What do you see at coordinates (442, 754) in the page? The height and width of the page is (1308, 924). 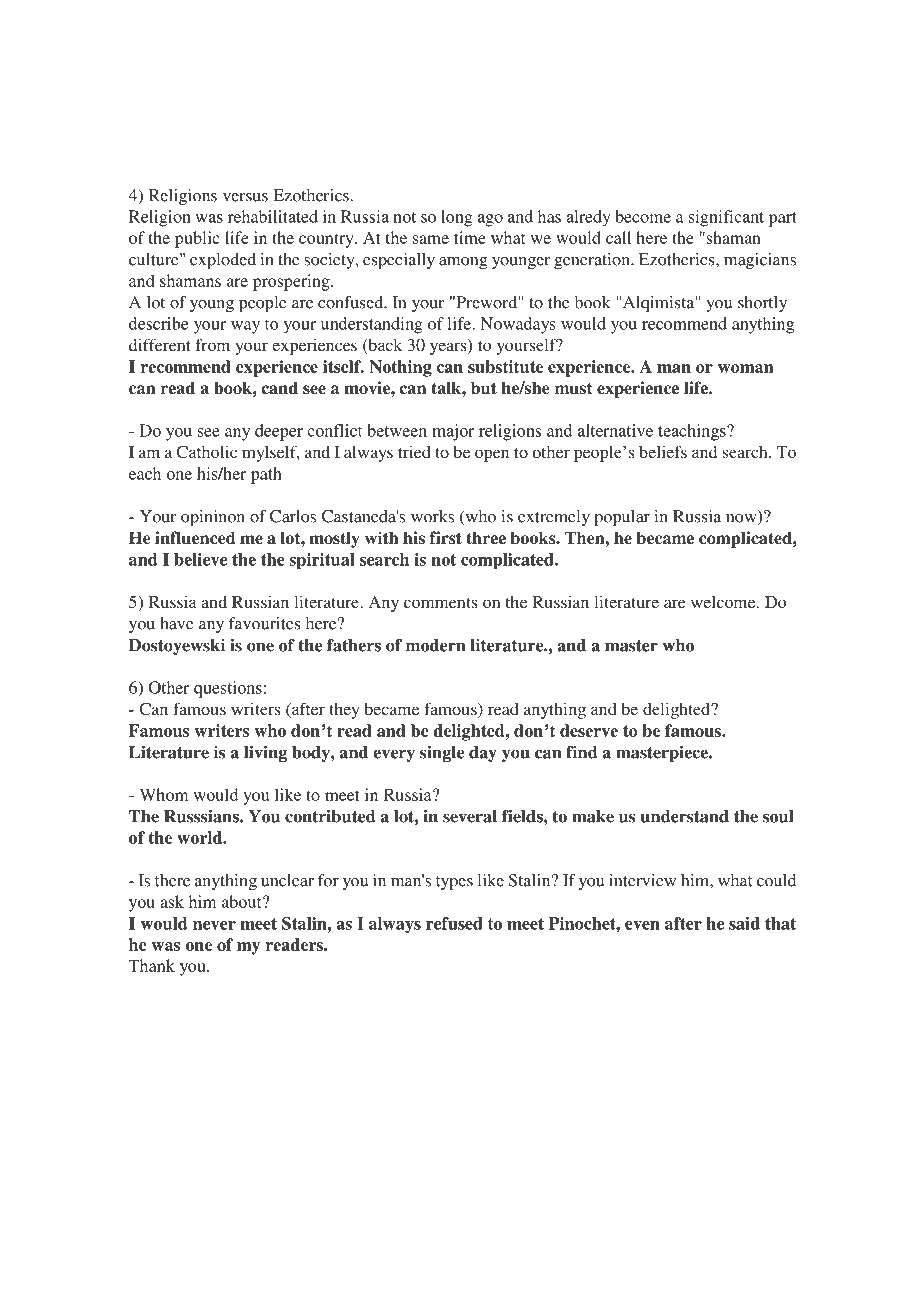 I see `single` at bounding box center [442, 754].
